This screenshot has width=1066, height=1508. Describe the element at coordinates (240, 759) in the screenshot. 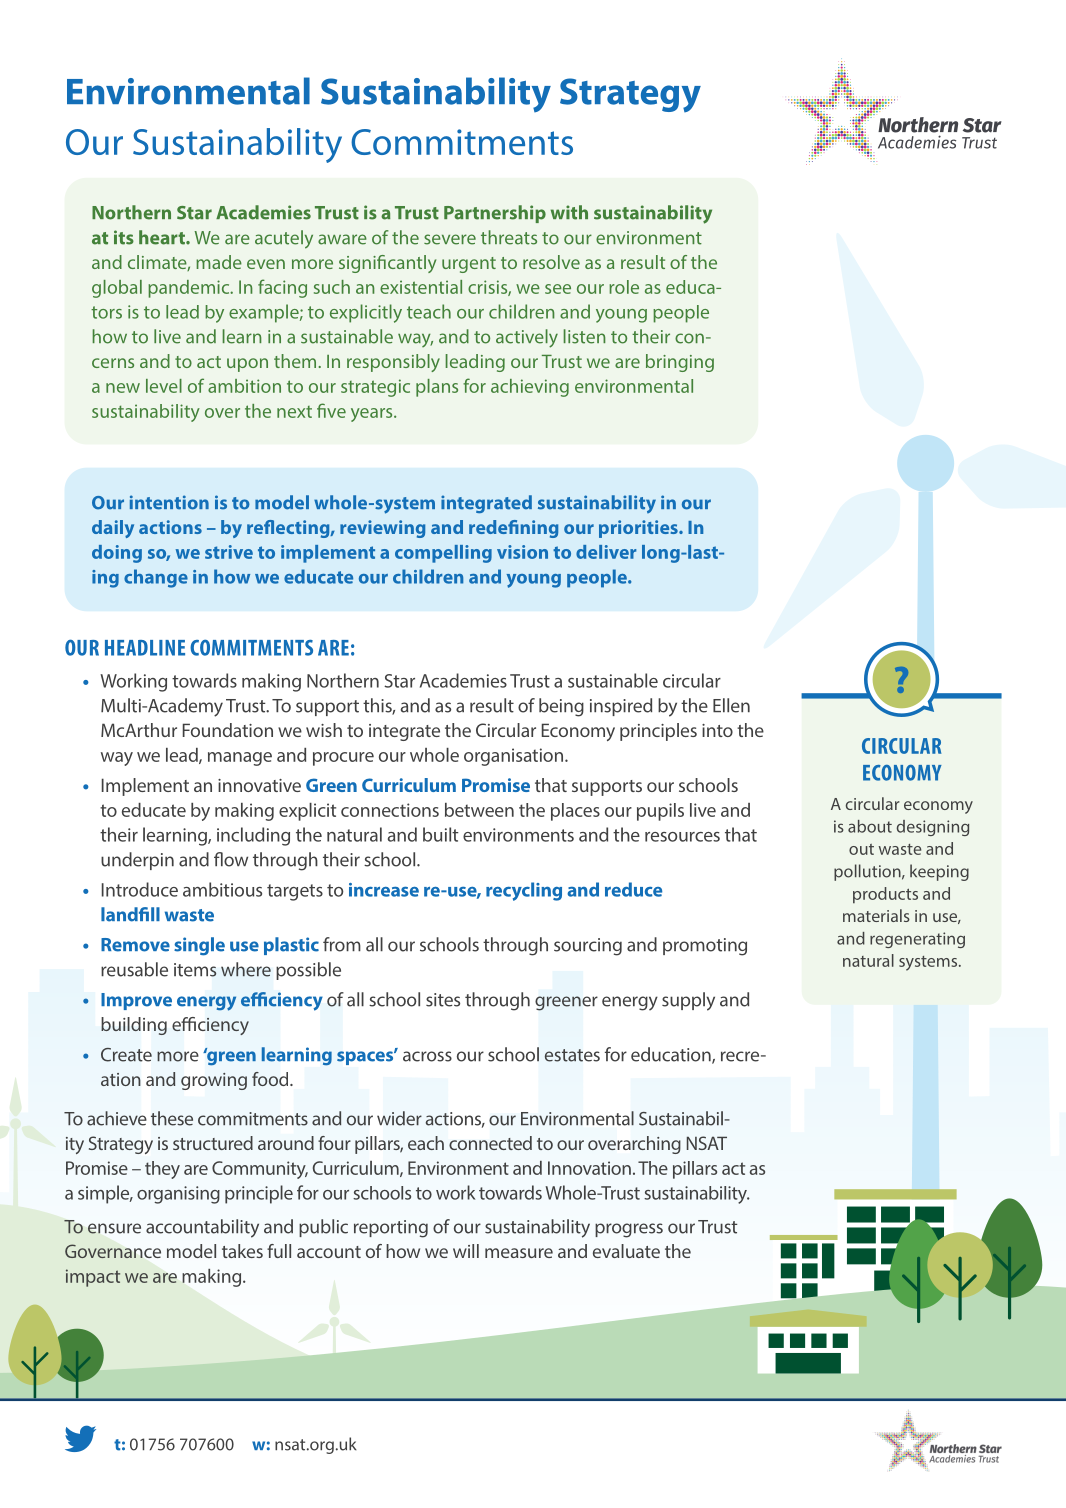

I see `manage` at that location.
